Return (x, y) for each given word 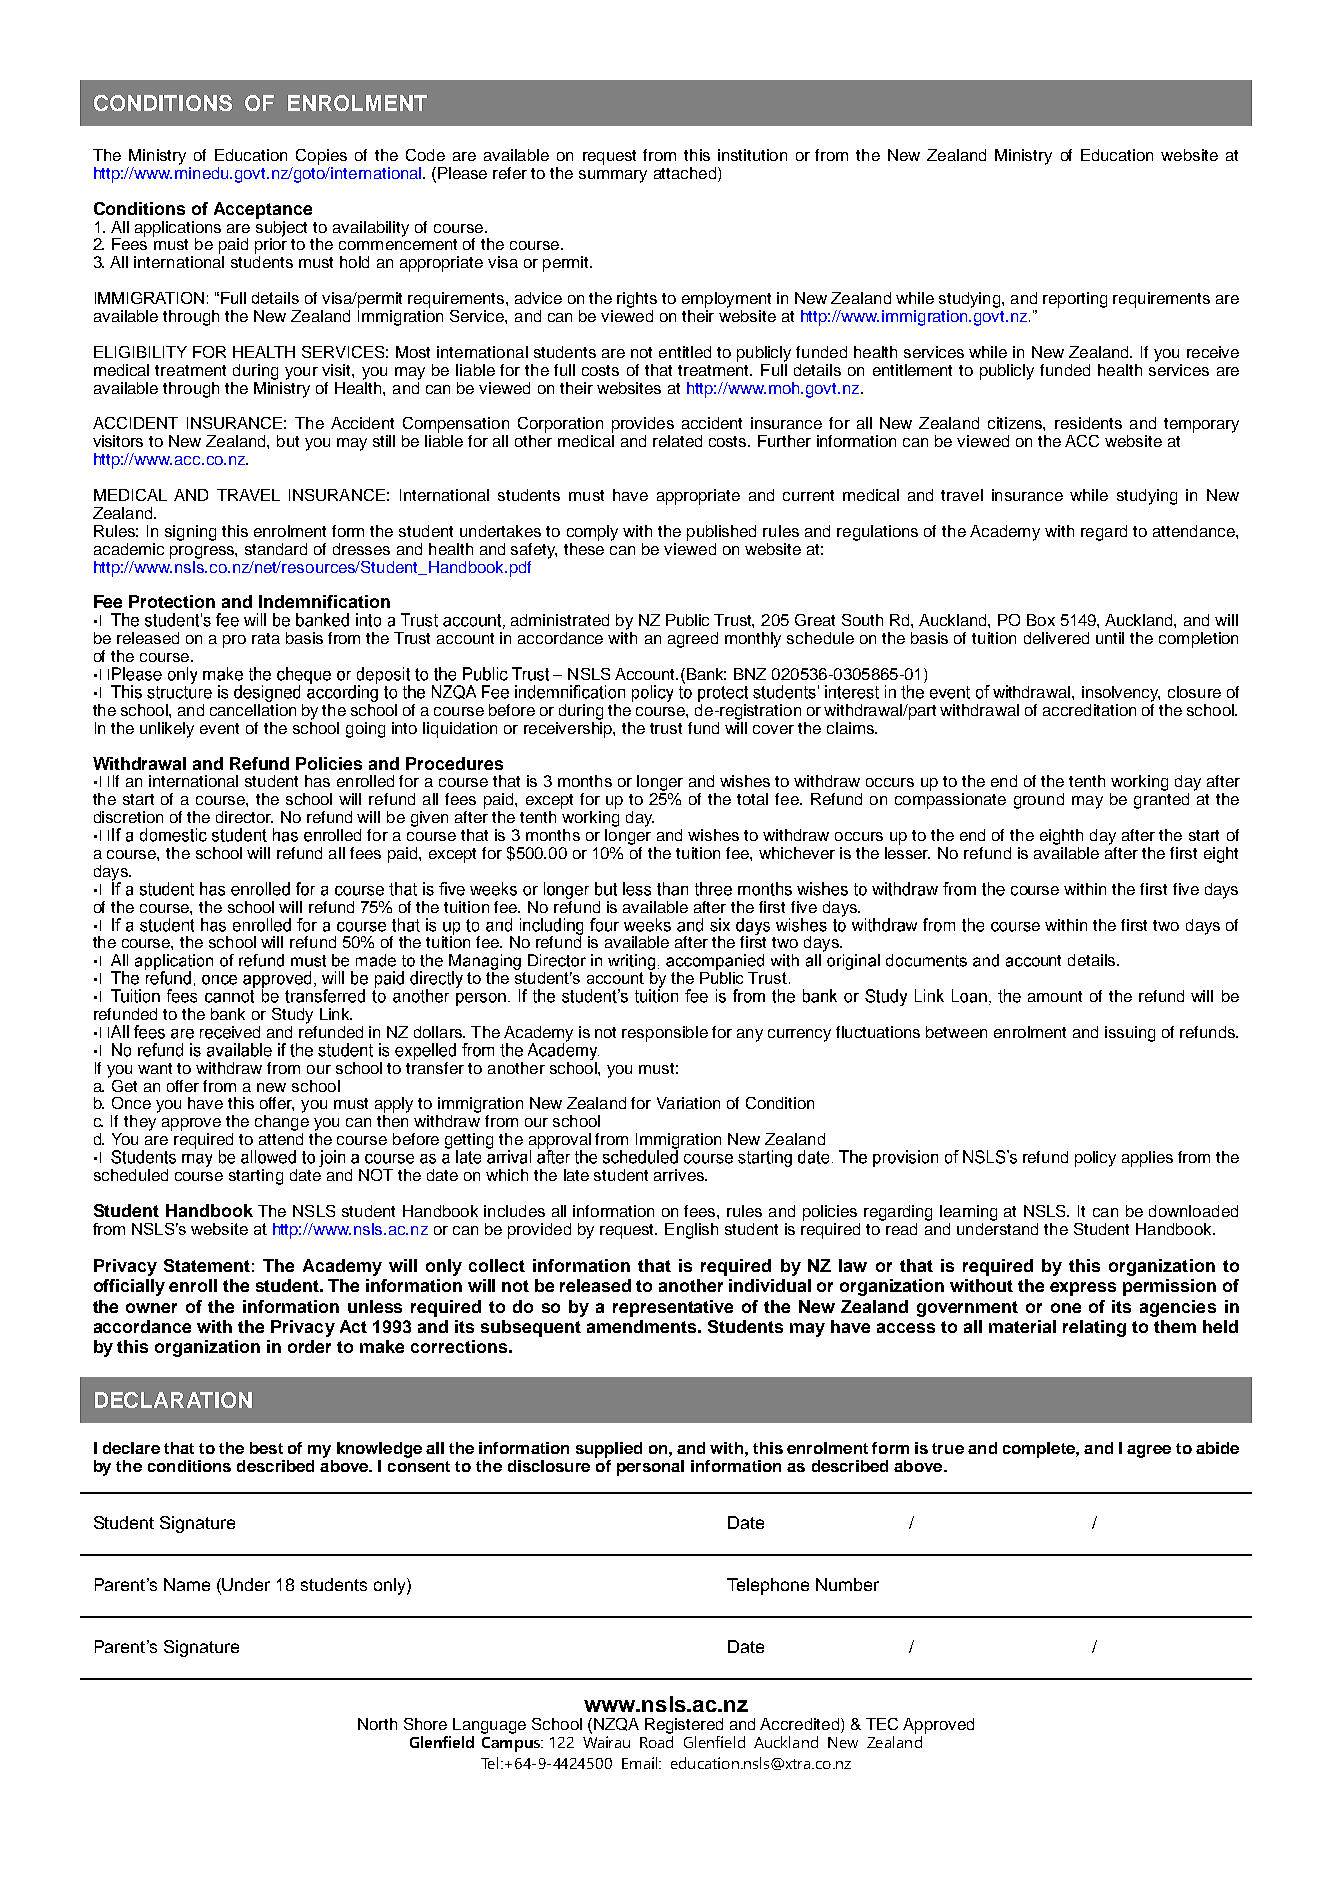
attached (686, 174)
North (377, 1724)
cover (773, 729)
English (691, 1231)
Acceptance (263, 210)
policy (1095, 1159)
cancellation (253, 708)
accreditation (1089, 710)
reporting (1075, 300)
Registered (684, 1726)
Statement (207, 1265)
